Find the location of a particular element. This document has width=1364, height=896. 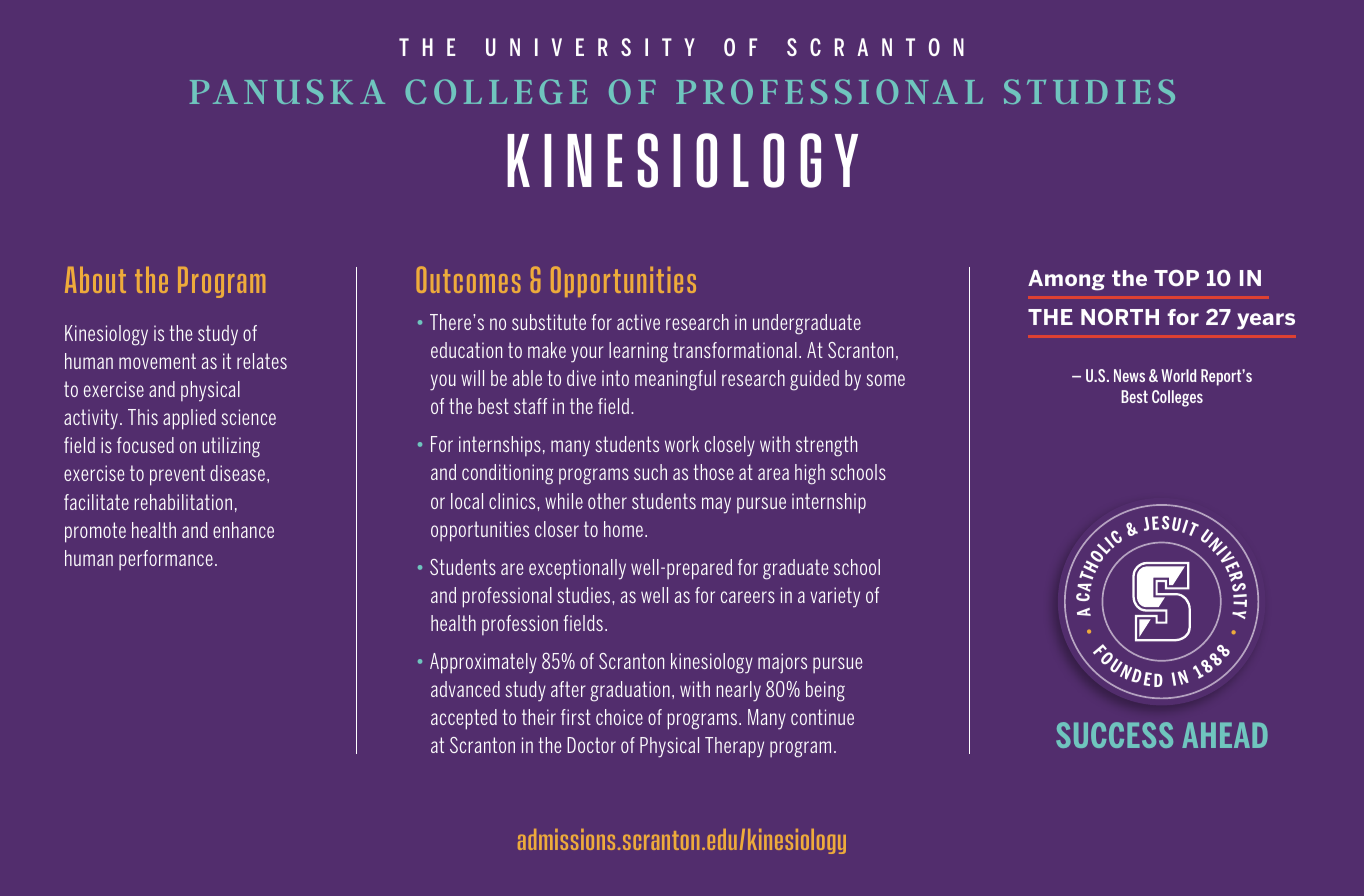

accepted is located at coordinates (464, 719).
